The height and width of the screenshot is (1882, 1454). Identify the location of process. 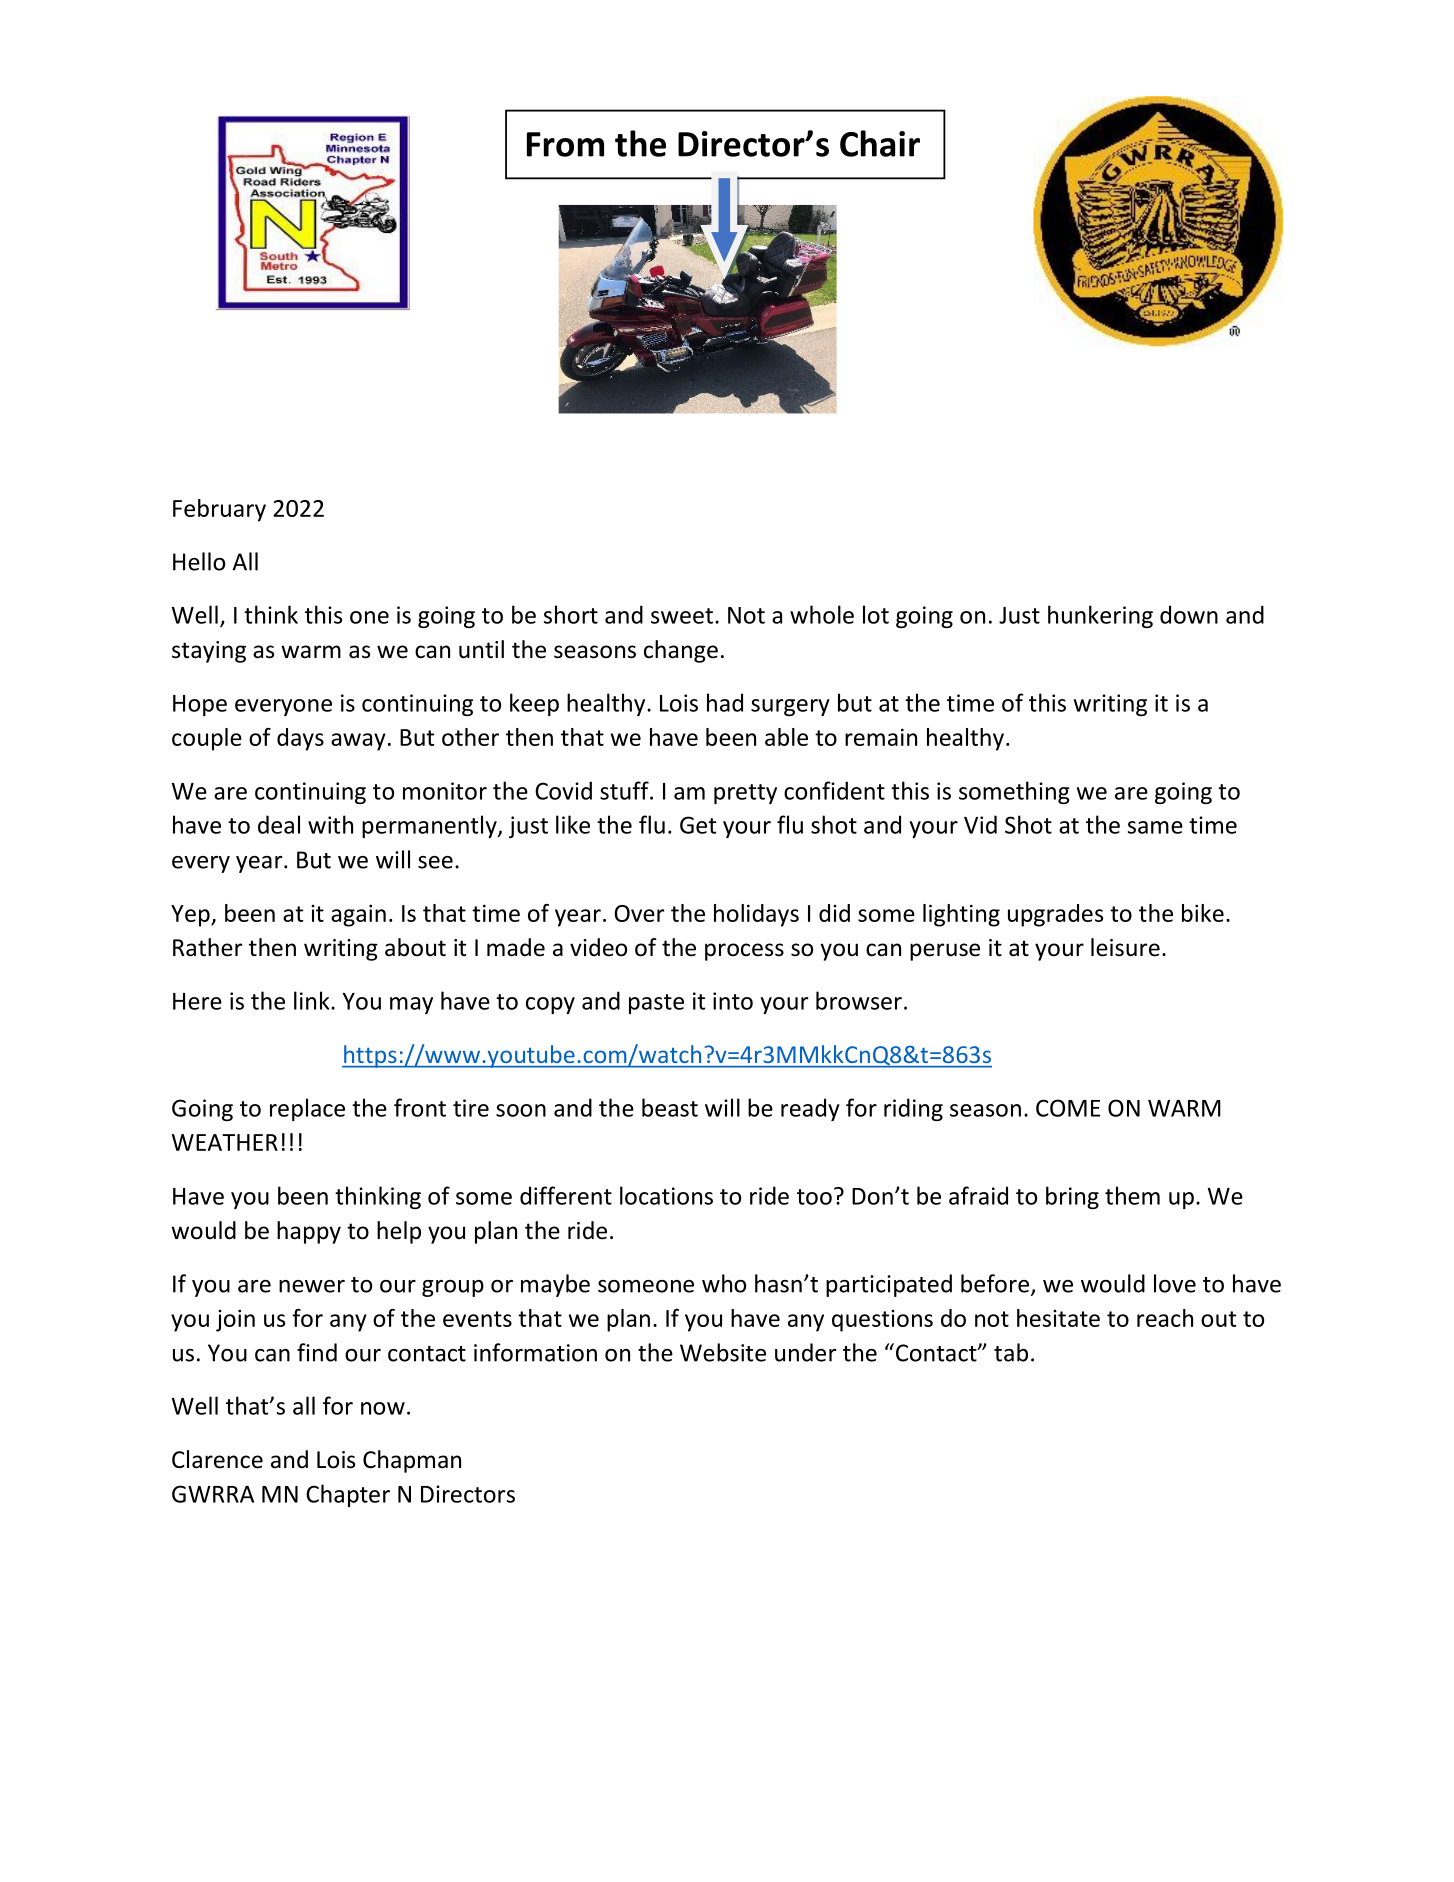
(744, 952).
